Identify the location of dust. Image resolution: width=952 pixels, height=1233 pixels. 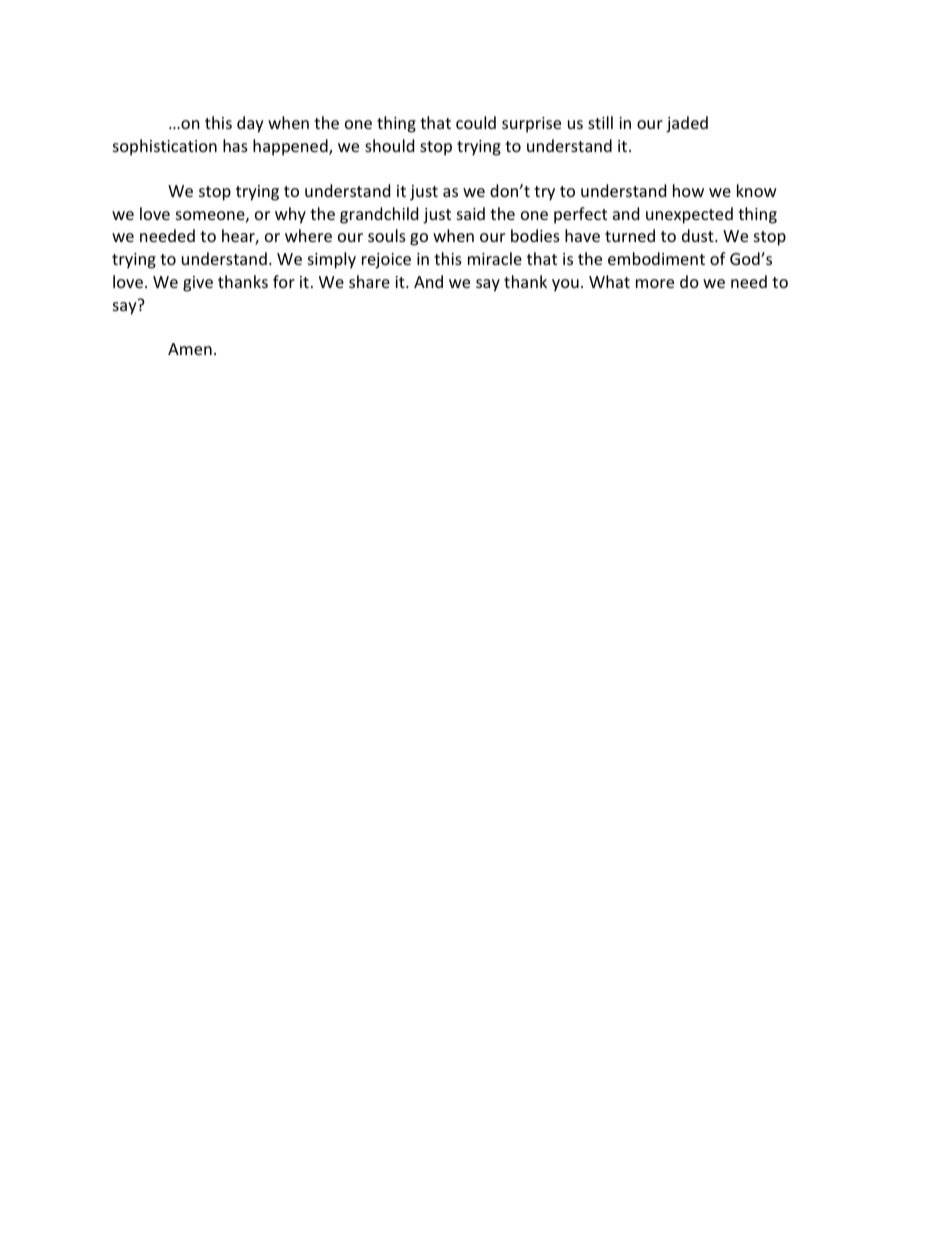
(699, 235).
